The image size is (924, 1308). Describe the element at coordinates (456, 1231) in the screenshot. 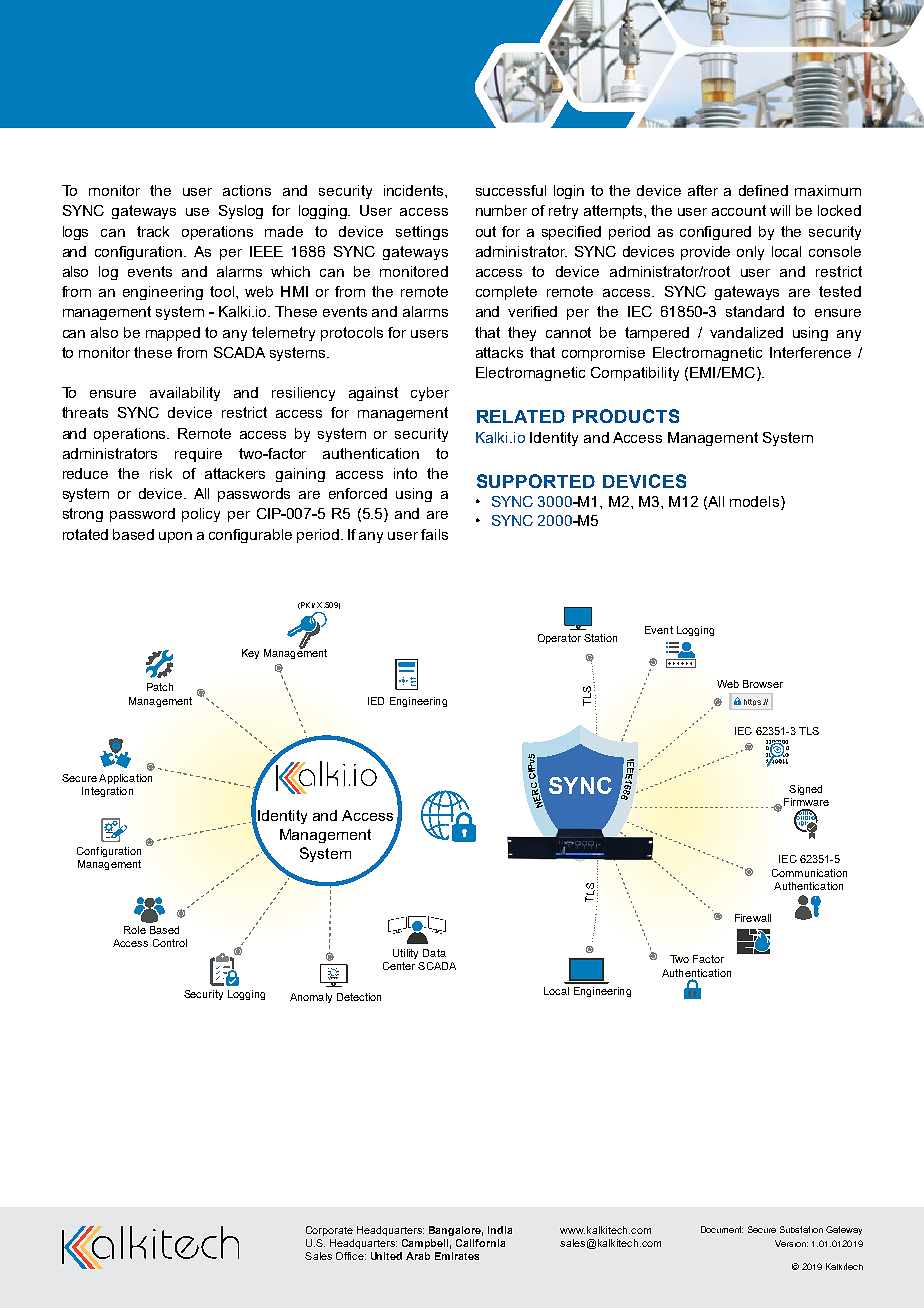

I see `Bangalore` at that location.
